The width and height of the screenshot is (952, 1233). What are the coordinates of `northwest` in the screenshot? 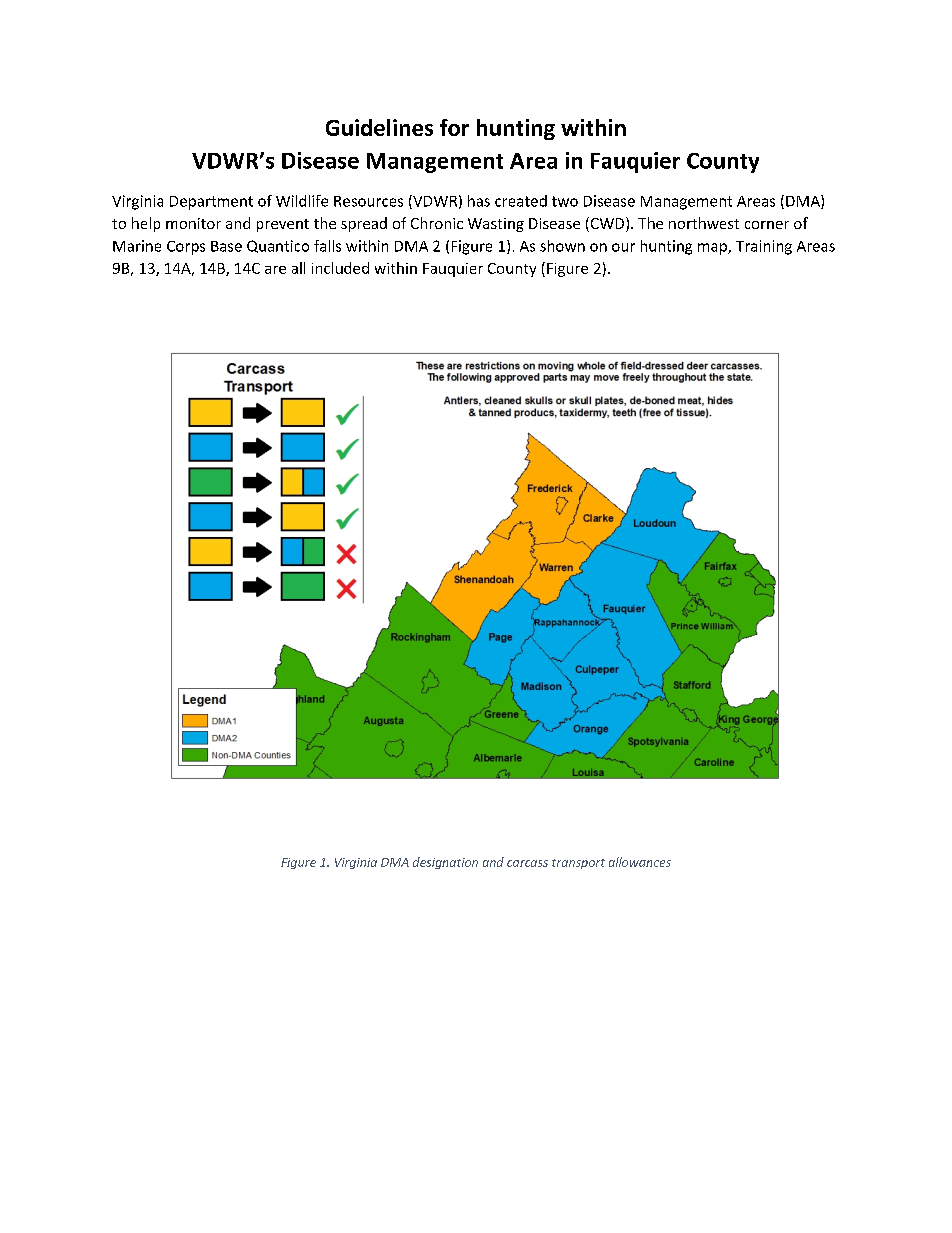 It's located at (704, 223).
